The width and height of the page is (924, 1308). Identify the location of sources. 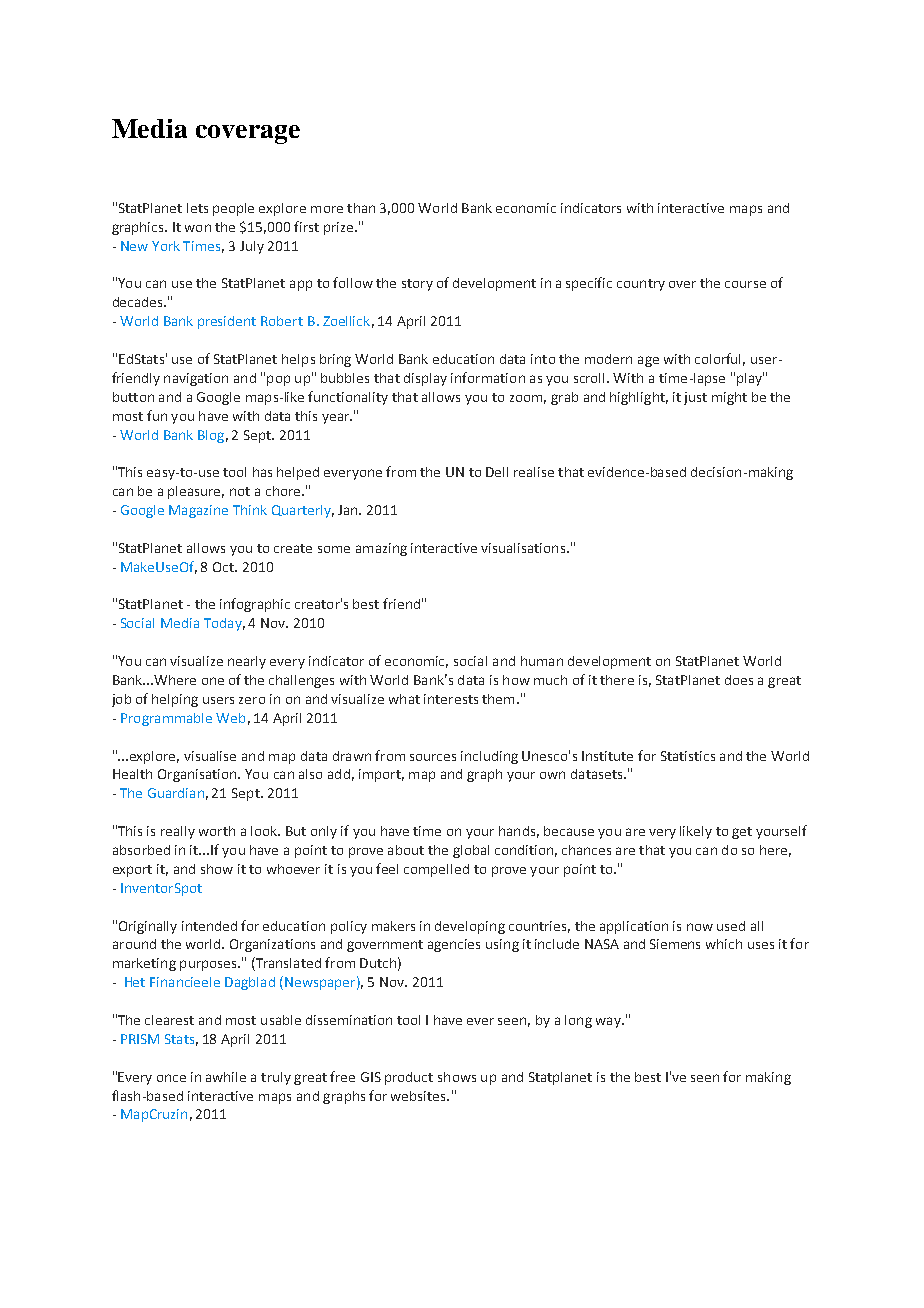
(433, 757).
